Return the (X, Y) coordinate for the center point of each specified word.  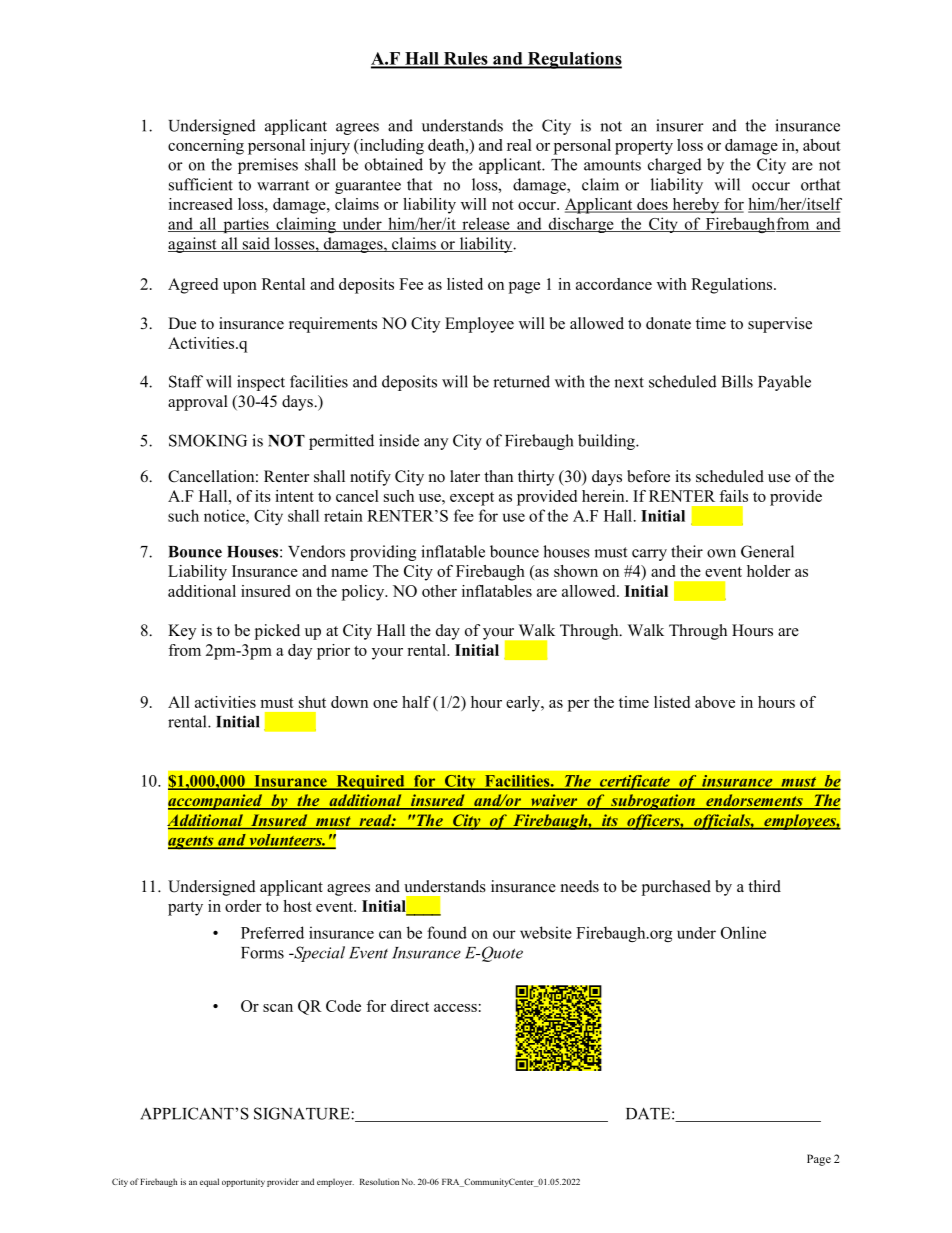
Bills (737, 381)
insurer (680, 125)
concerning (206, 147)
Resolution (379, 1181)
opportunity (243, 1182)
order (243, 906)
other (439, 591)
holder (769, 571)
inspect (261, 383)
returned (521, 381)
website (546, 932)
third (764, 886)
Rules (465, 59)
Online (743, 932)
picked (277, 632)
